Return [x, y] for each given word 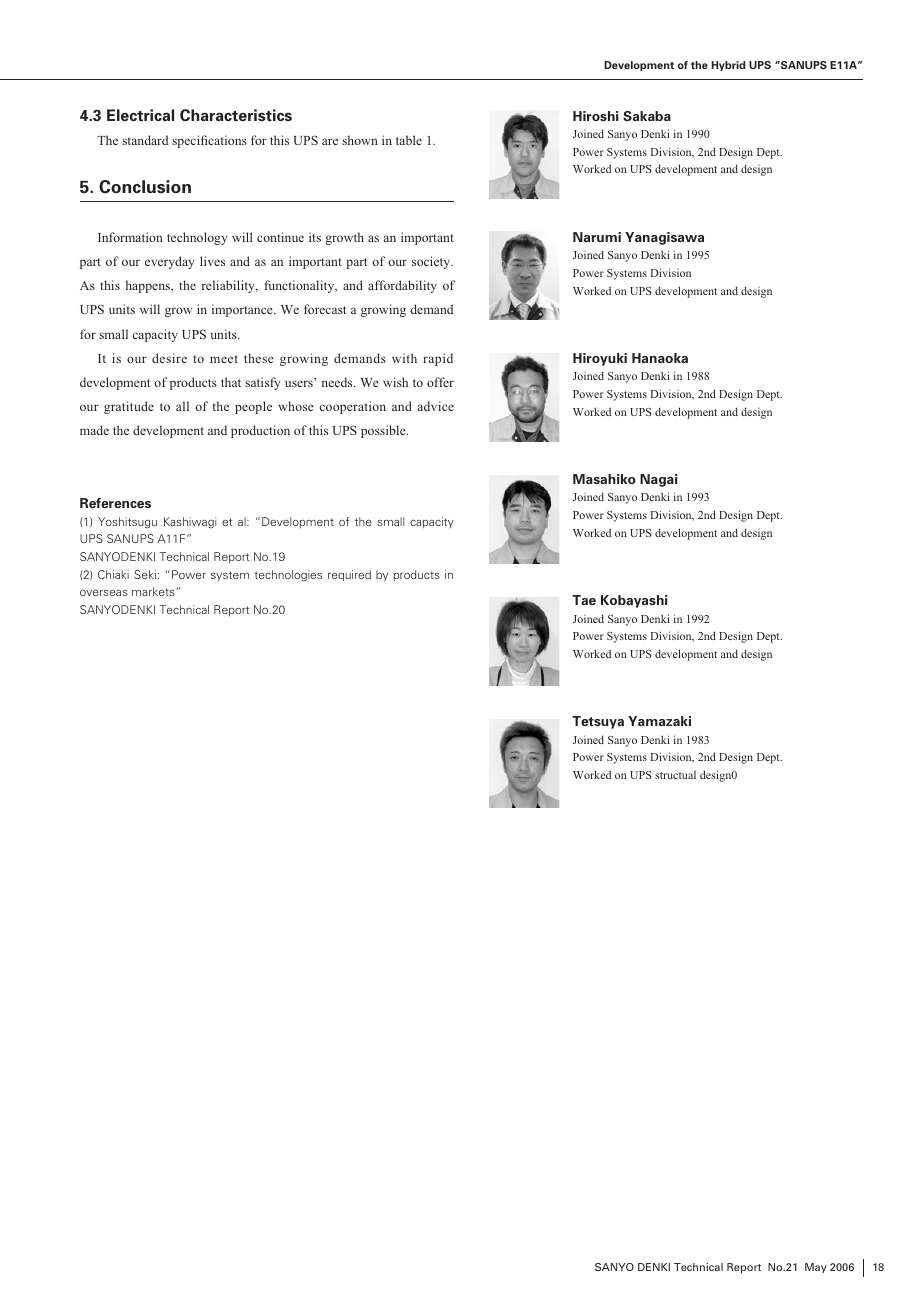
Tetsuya [598, 722]
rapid [438, 359]
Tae [584, 600]
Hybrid [728, 66]
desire [169, 358]
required [349, 576]
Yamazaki [659, 721]
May [816, 1268]
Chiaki [113, 574]
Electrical [140, 115]
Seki [145, 574]
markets [154, 591]
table [409, 140]
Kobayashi [634, 601]
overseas [104, 593]
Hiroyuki [600, 359]
